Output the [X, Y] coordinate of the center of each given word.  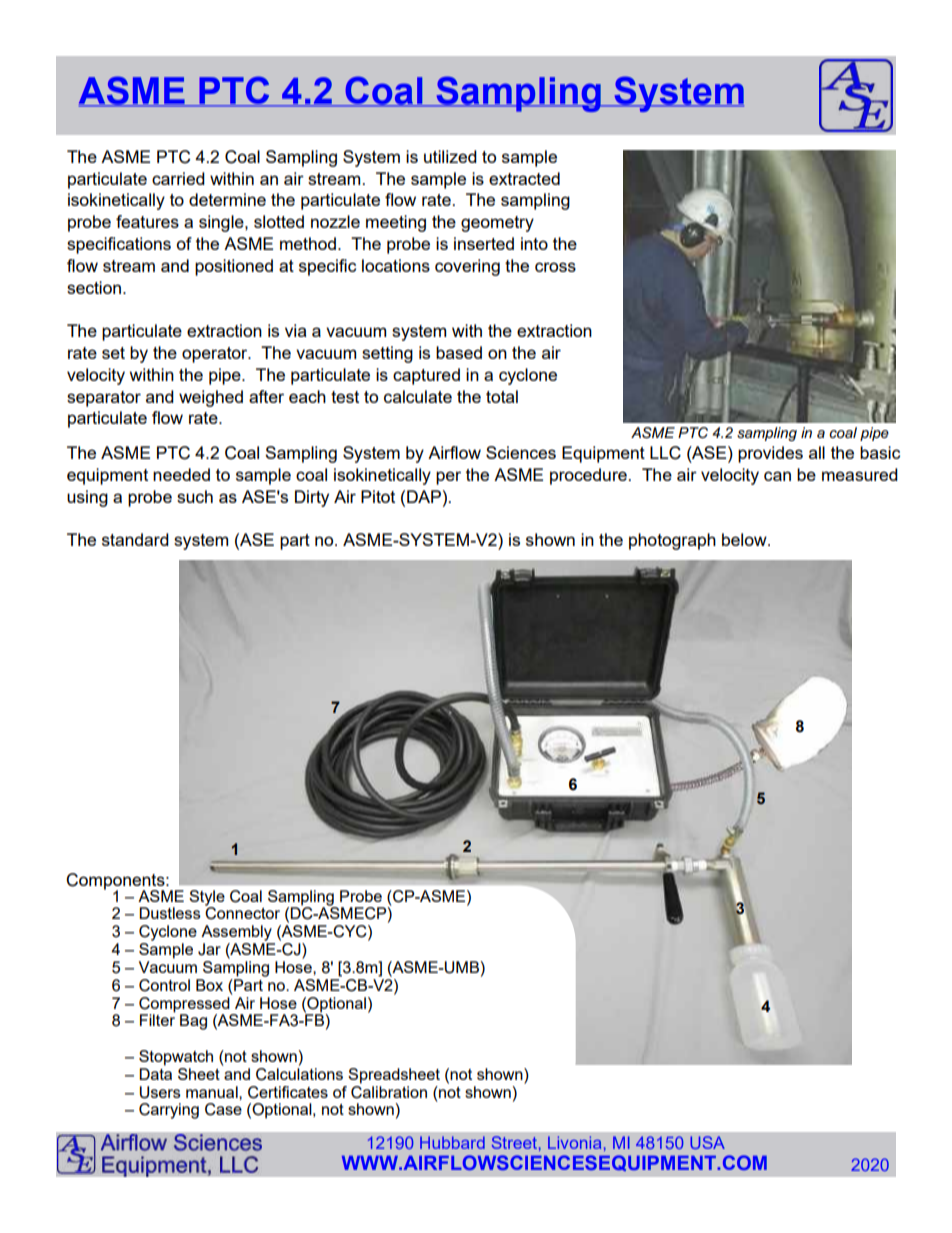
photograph [672, 541]
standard [135, 539]
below [745, 539]
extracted [524, 178]
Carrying [169, 1111]
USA [707, 1142]
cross [555, 267]
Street [514, 1142]
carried [178, 178]
